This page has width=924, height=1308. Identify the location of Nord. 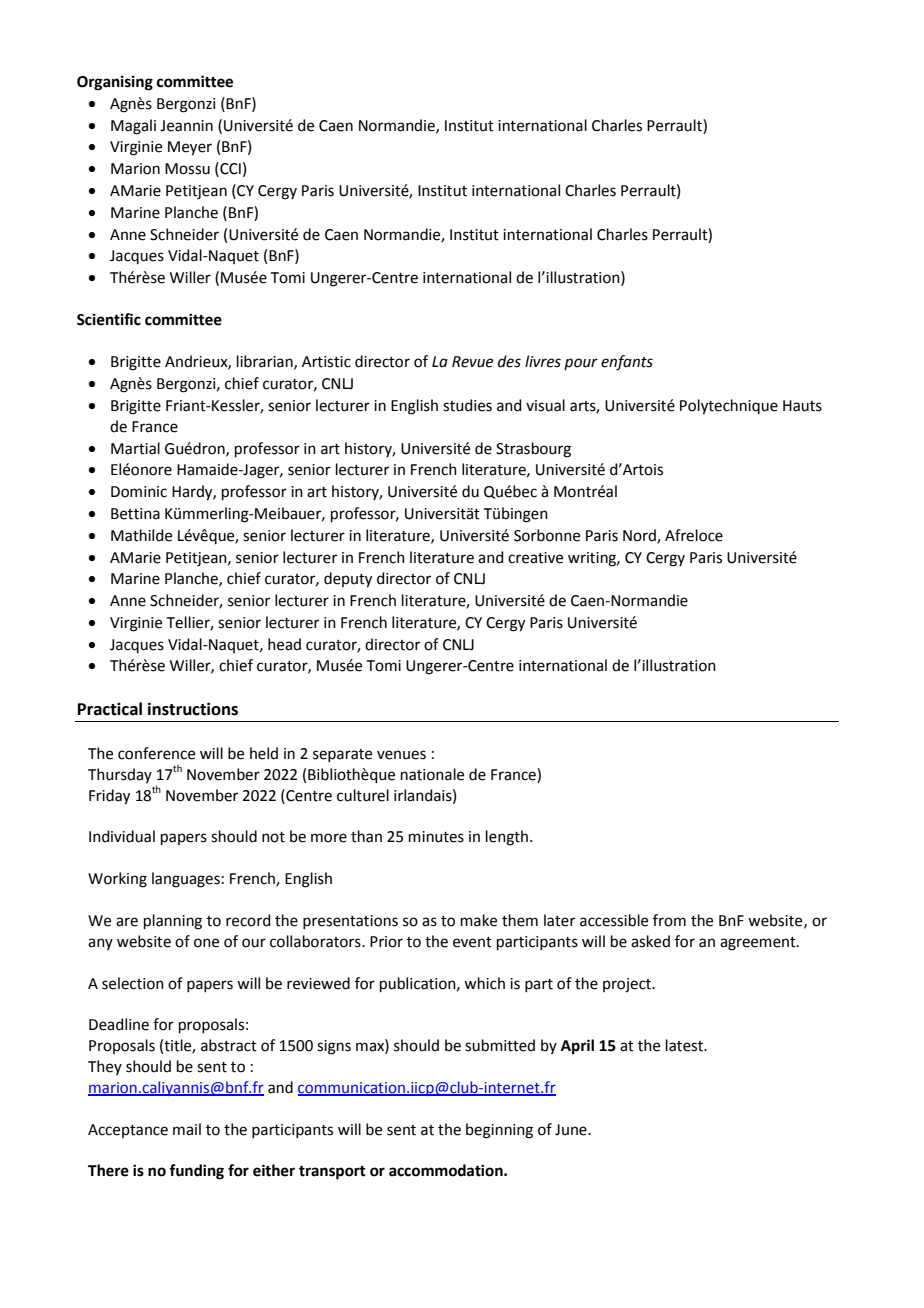
(640, 536).
